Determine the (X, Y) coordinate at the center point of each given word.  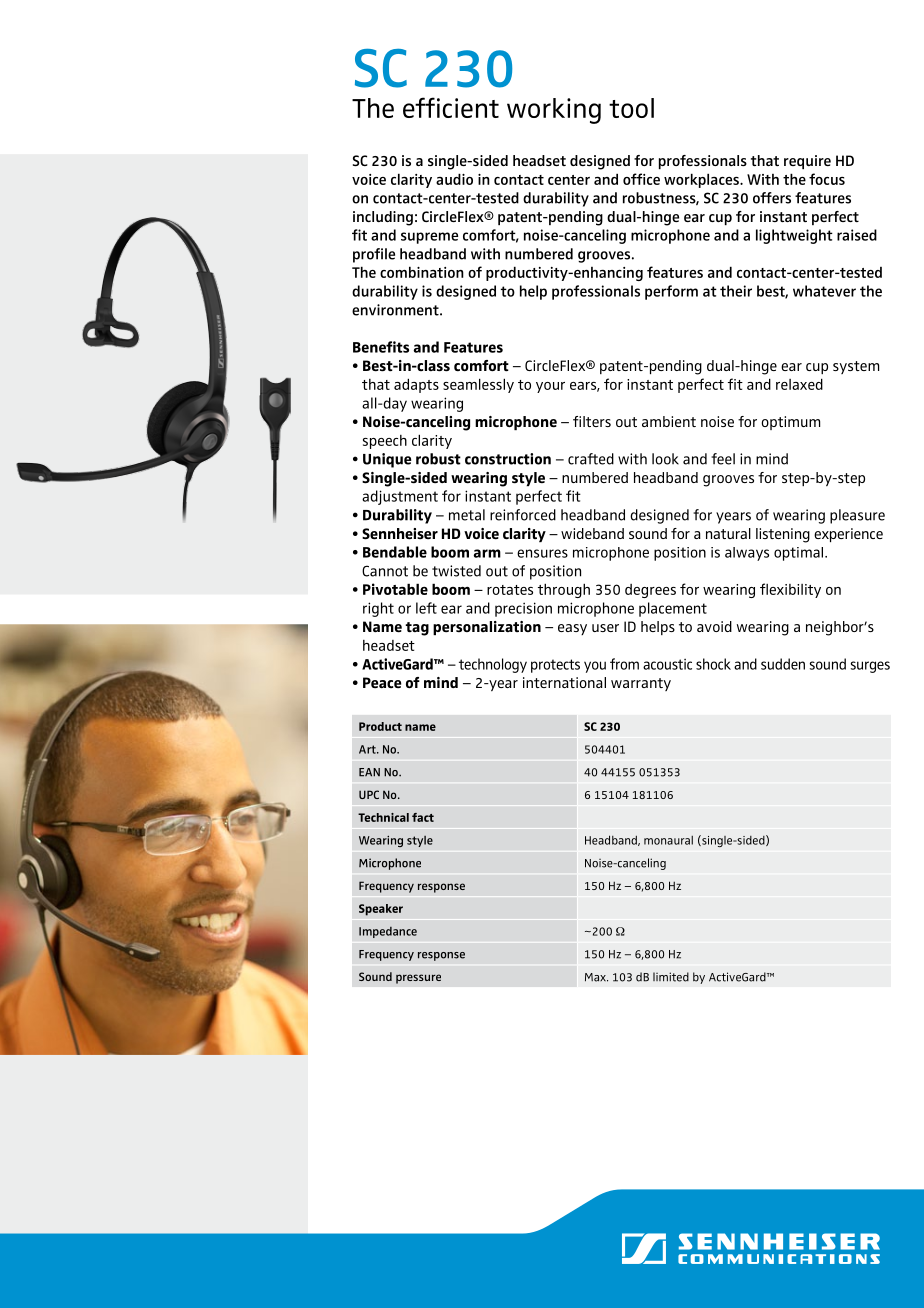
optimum (790, 423)
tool (631, 108)
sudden (783, 664)
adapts (416, 385)
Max (596, 977)
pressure (418, 979)
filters (592, 421)
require (807, 162)
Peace (382, 682)
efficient (451, 107)
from (624, 664)
